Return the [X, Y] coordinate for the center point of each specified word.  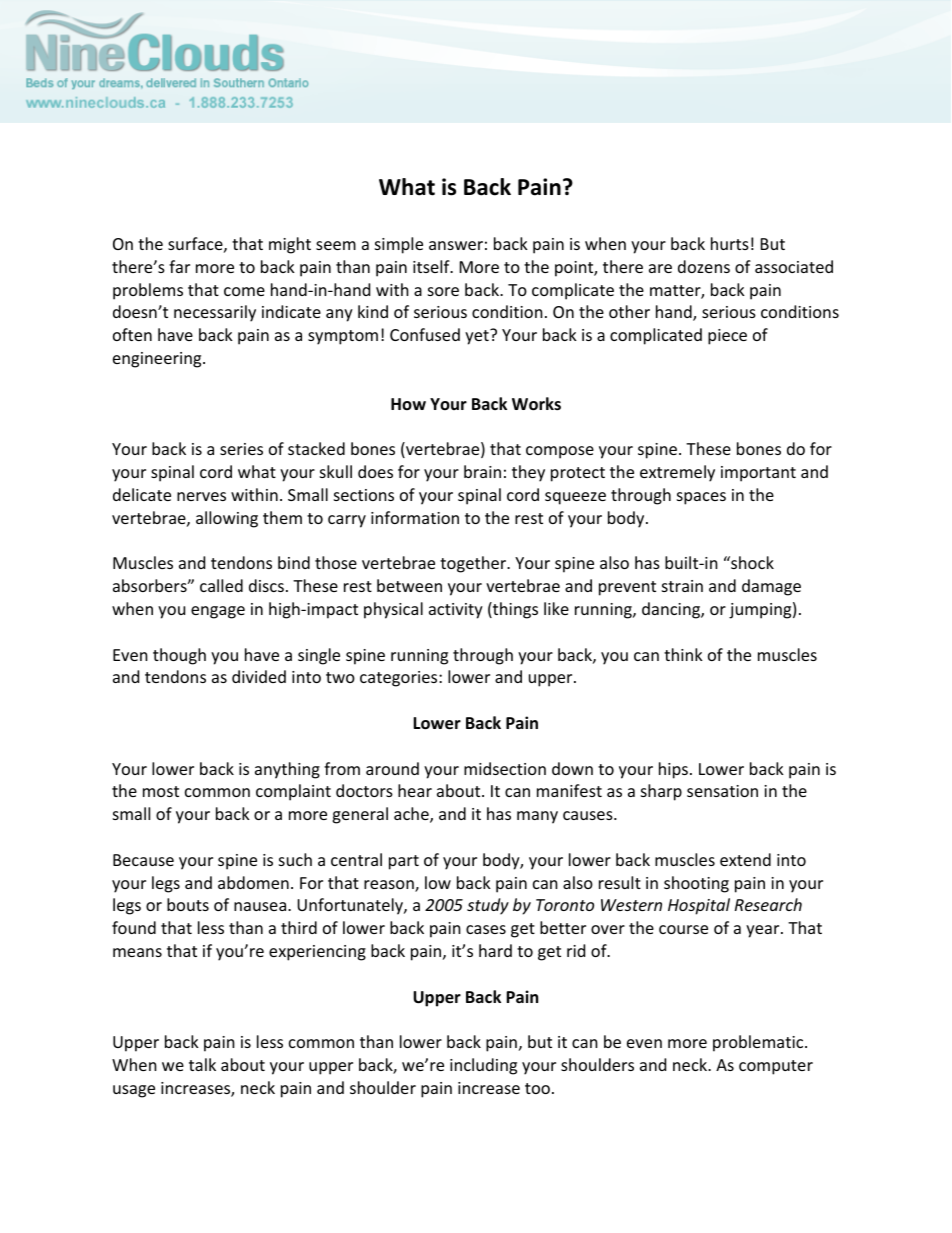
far [179, 266]
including [483, 1066]
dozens [704, 266]
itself [432, 266]
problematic [759, 1043]
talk [202, 1064]
